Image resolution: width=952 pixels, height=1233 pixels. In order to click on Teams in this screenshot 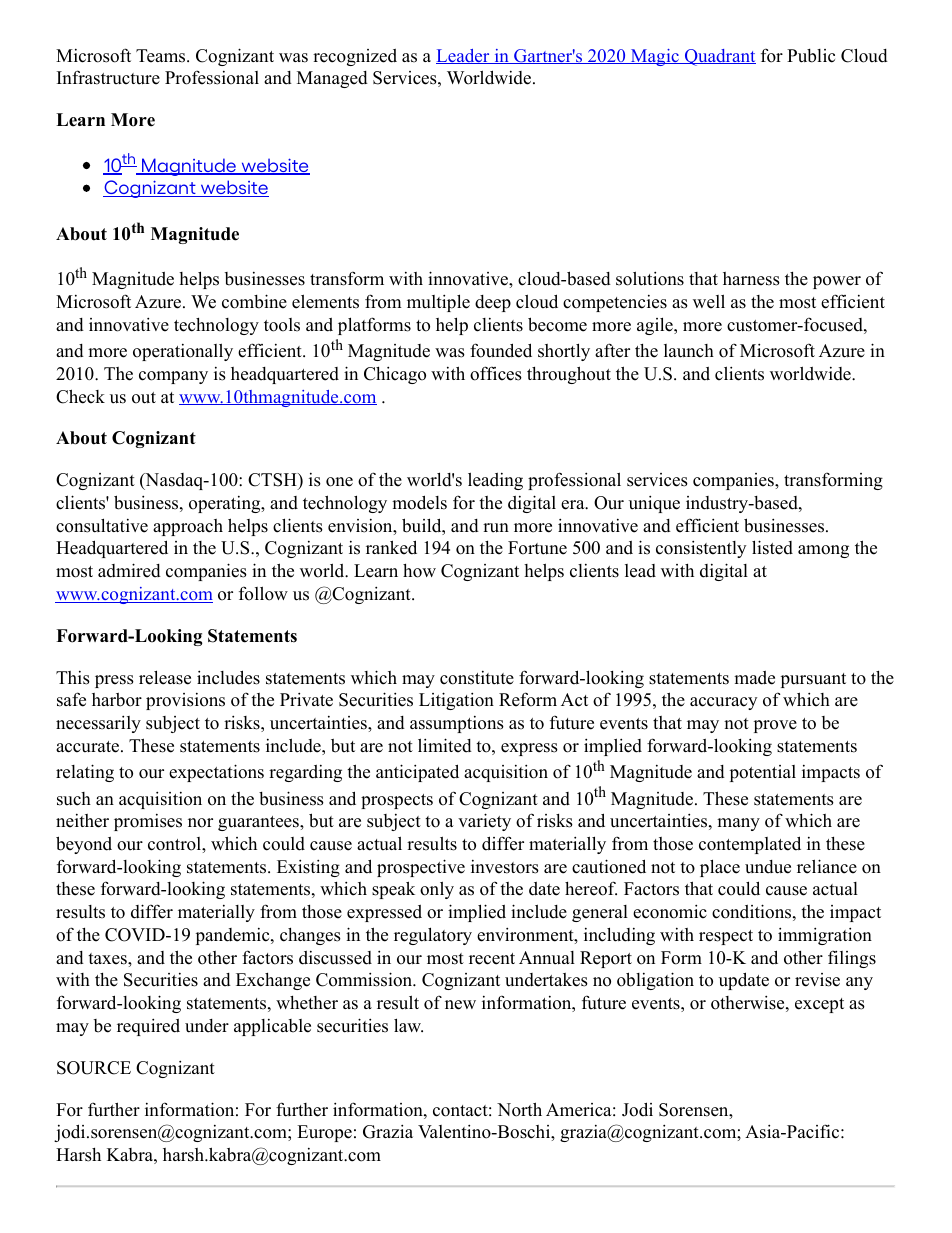, I will do `click(162, 56)`.
